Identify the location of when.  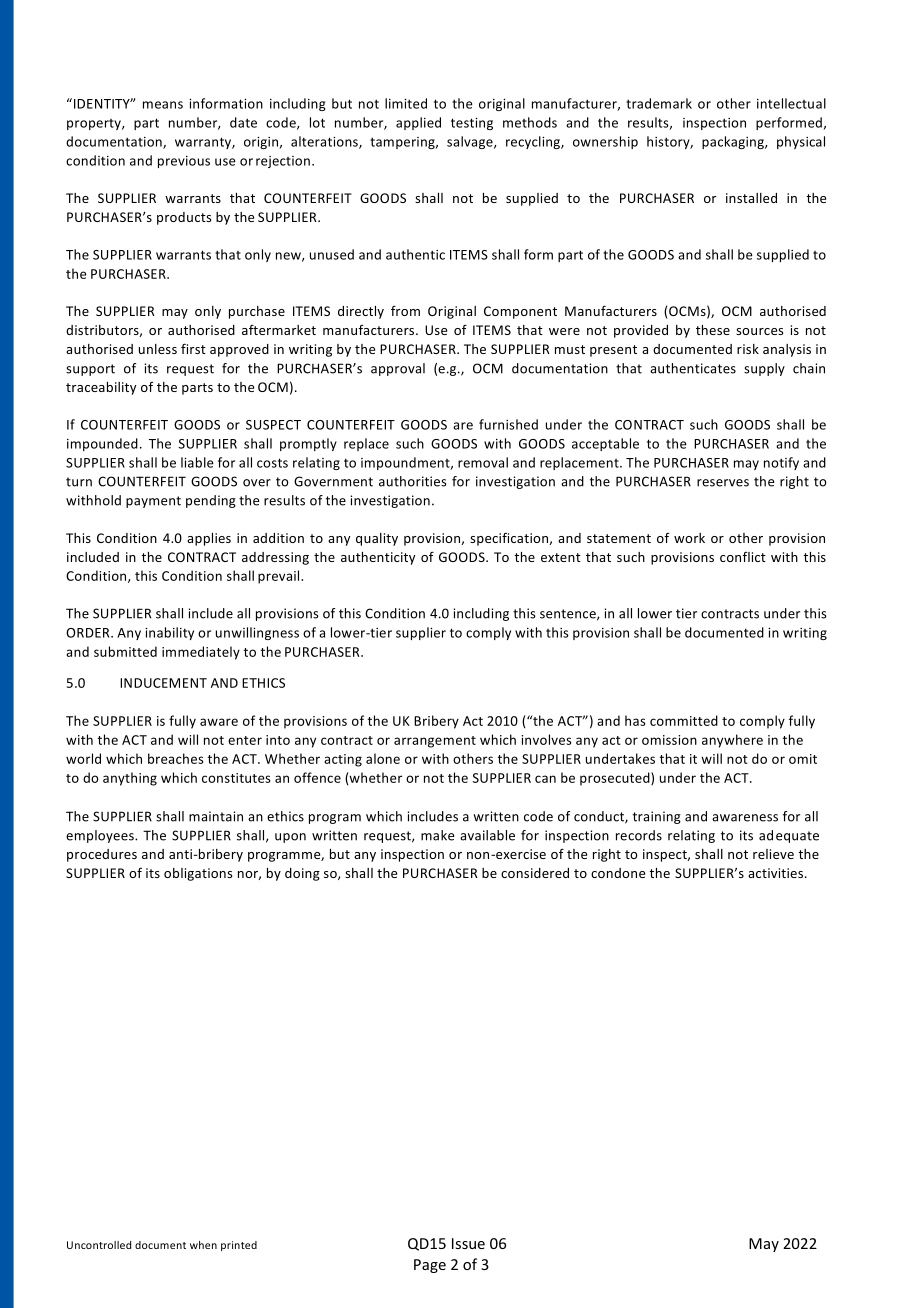
(203, 1245).
